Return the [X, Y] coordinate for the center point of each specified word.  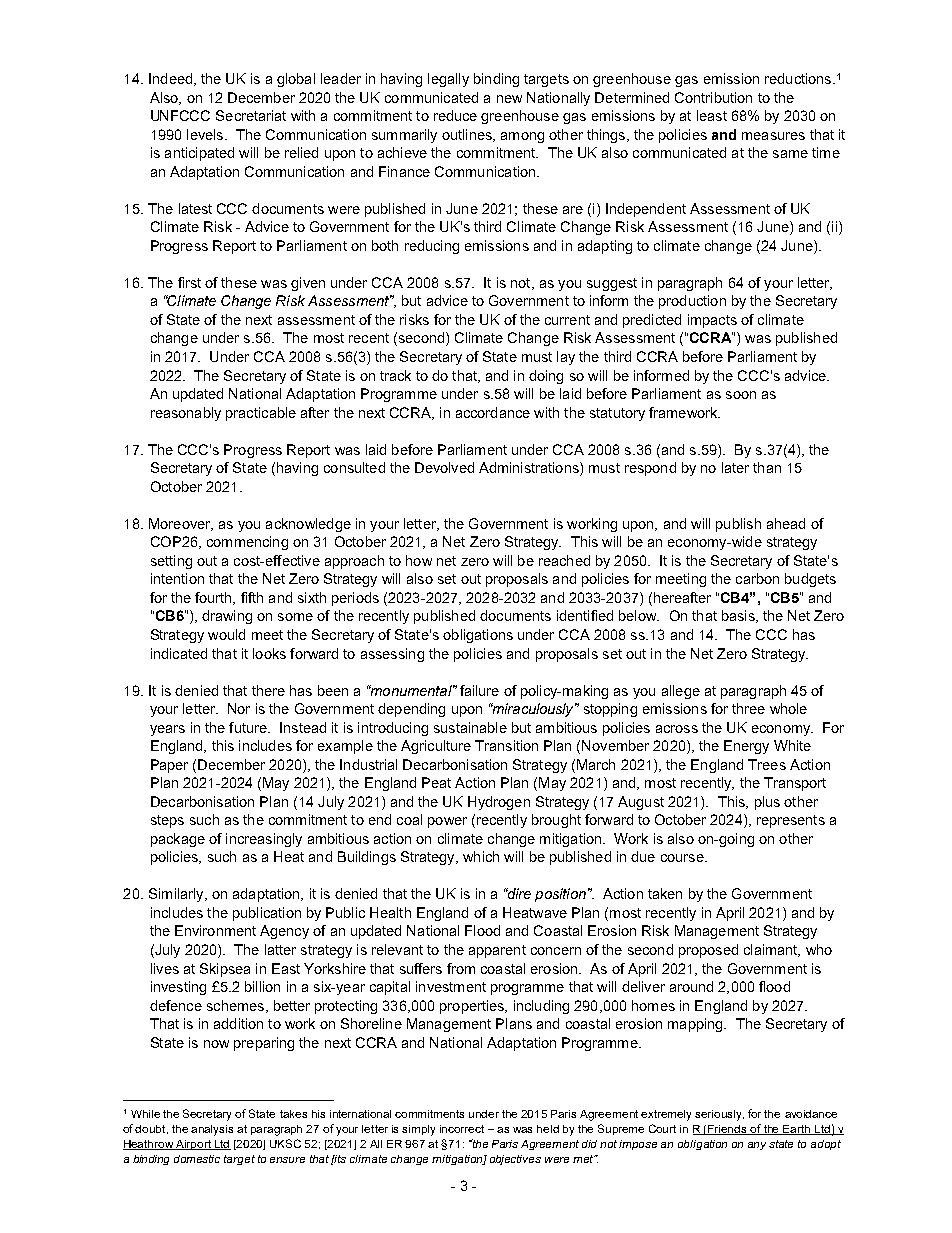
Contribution [713, 97]
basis [739, 616]
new [509, 99]
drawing [227, 617]
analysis [212, 1130]
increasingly [264, 840]
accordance [493, 412]
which [481, 856]
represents [791, 821]
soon [741, 395]
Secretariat [251, 115]
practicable [261, 414]
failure [479, 690]
